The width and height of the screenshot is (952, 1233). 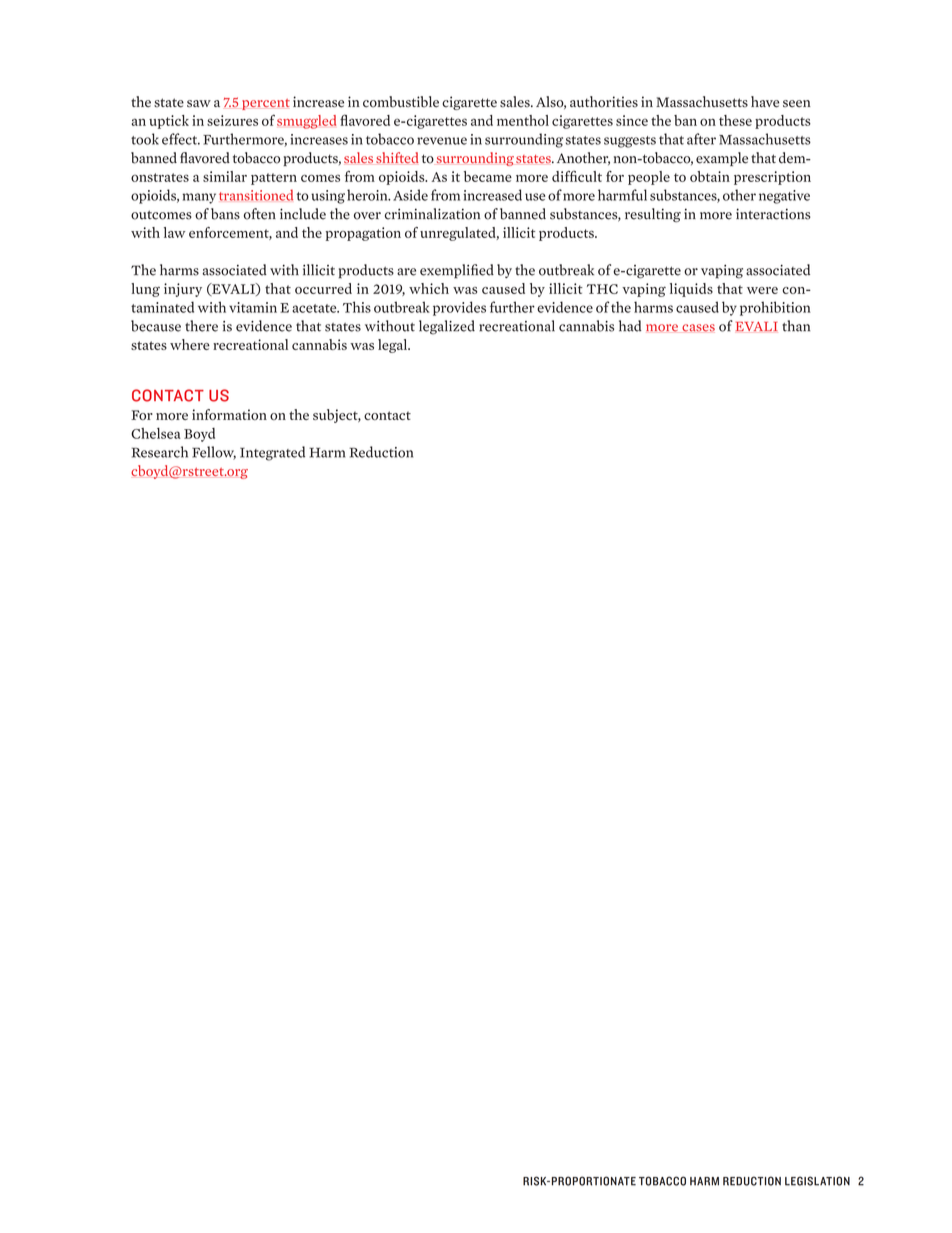 I want to click on Integrated, so click(x=272, y=453).
